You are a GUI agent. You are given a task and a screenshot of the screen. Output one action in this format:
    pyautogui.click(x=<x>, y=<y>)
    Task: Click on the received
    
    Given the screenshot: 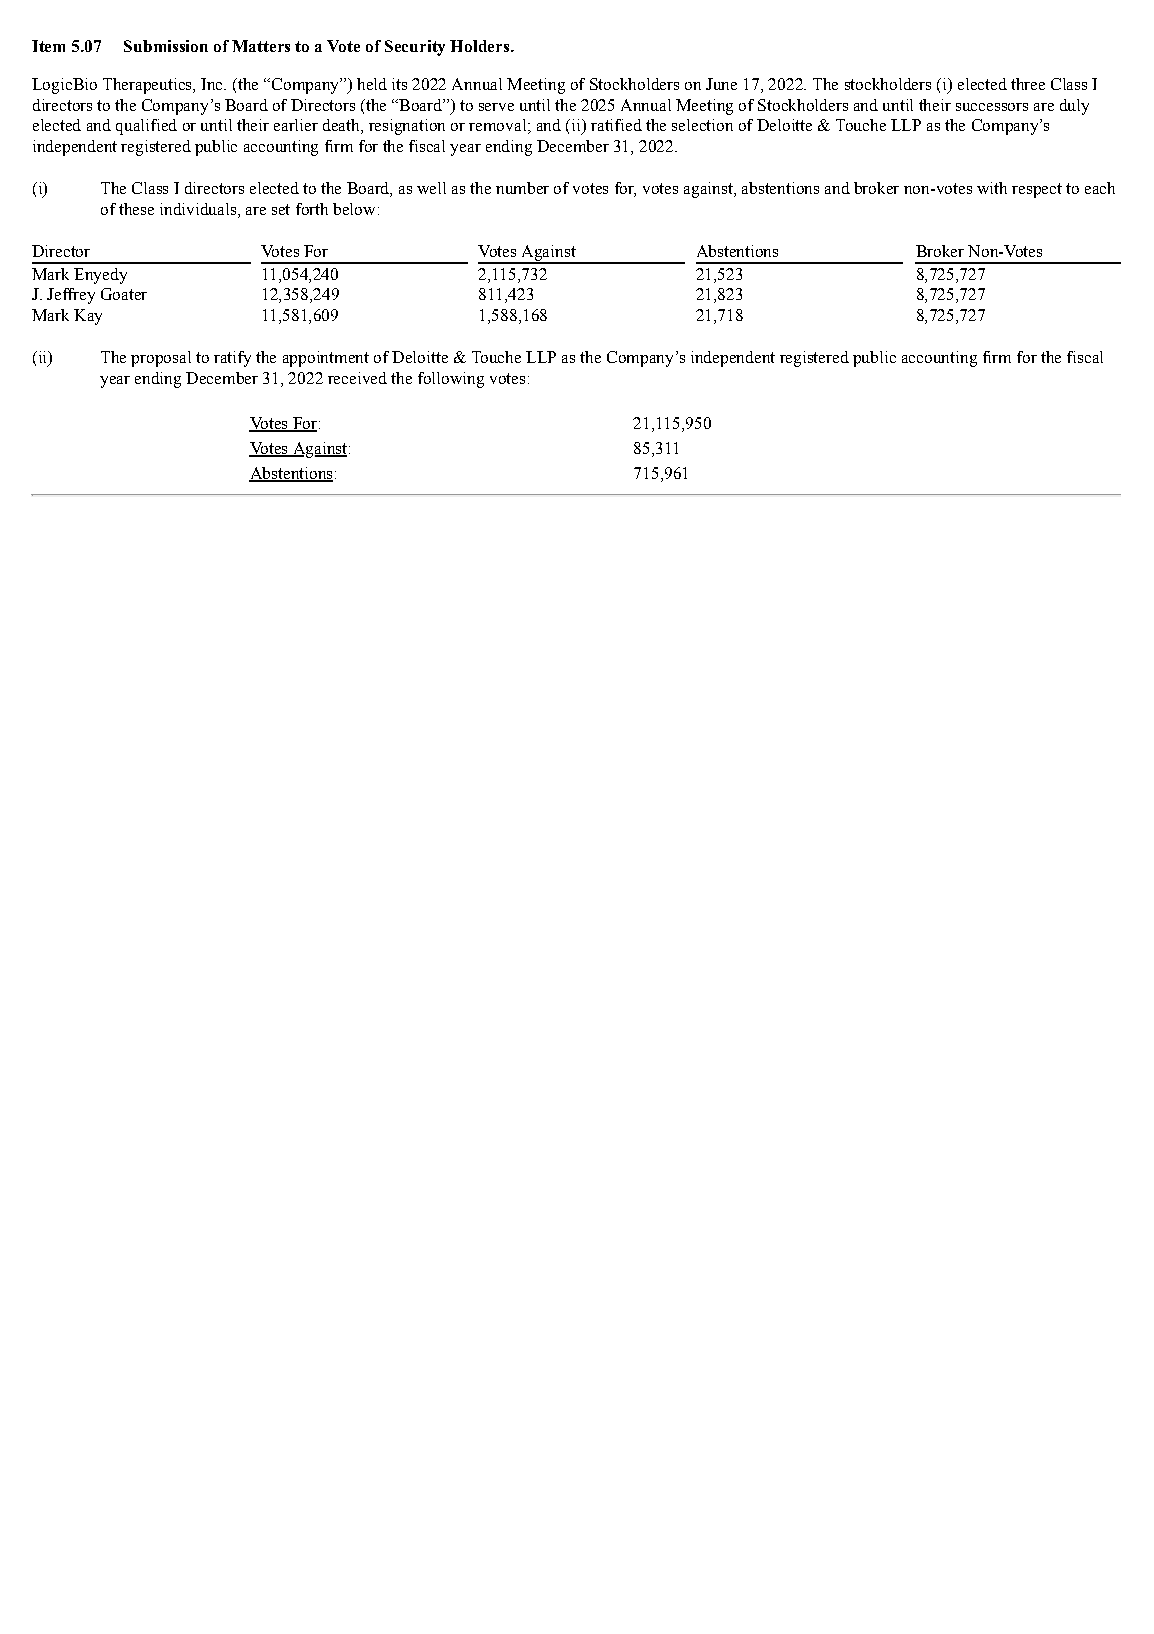 What is the action you would take?
    pyautogui.click(x=357, y=378)
